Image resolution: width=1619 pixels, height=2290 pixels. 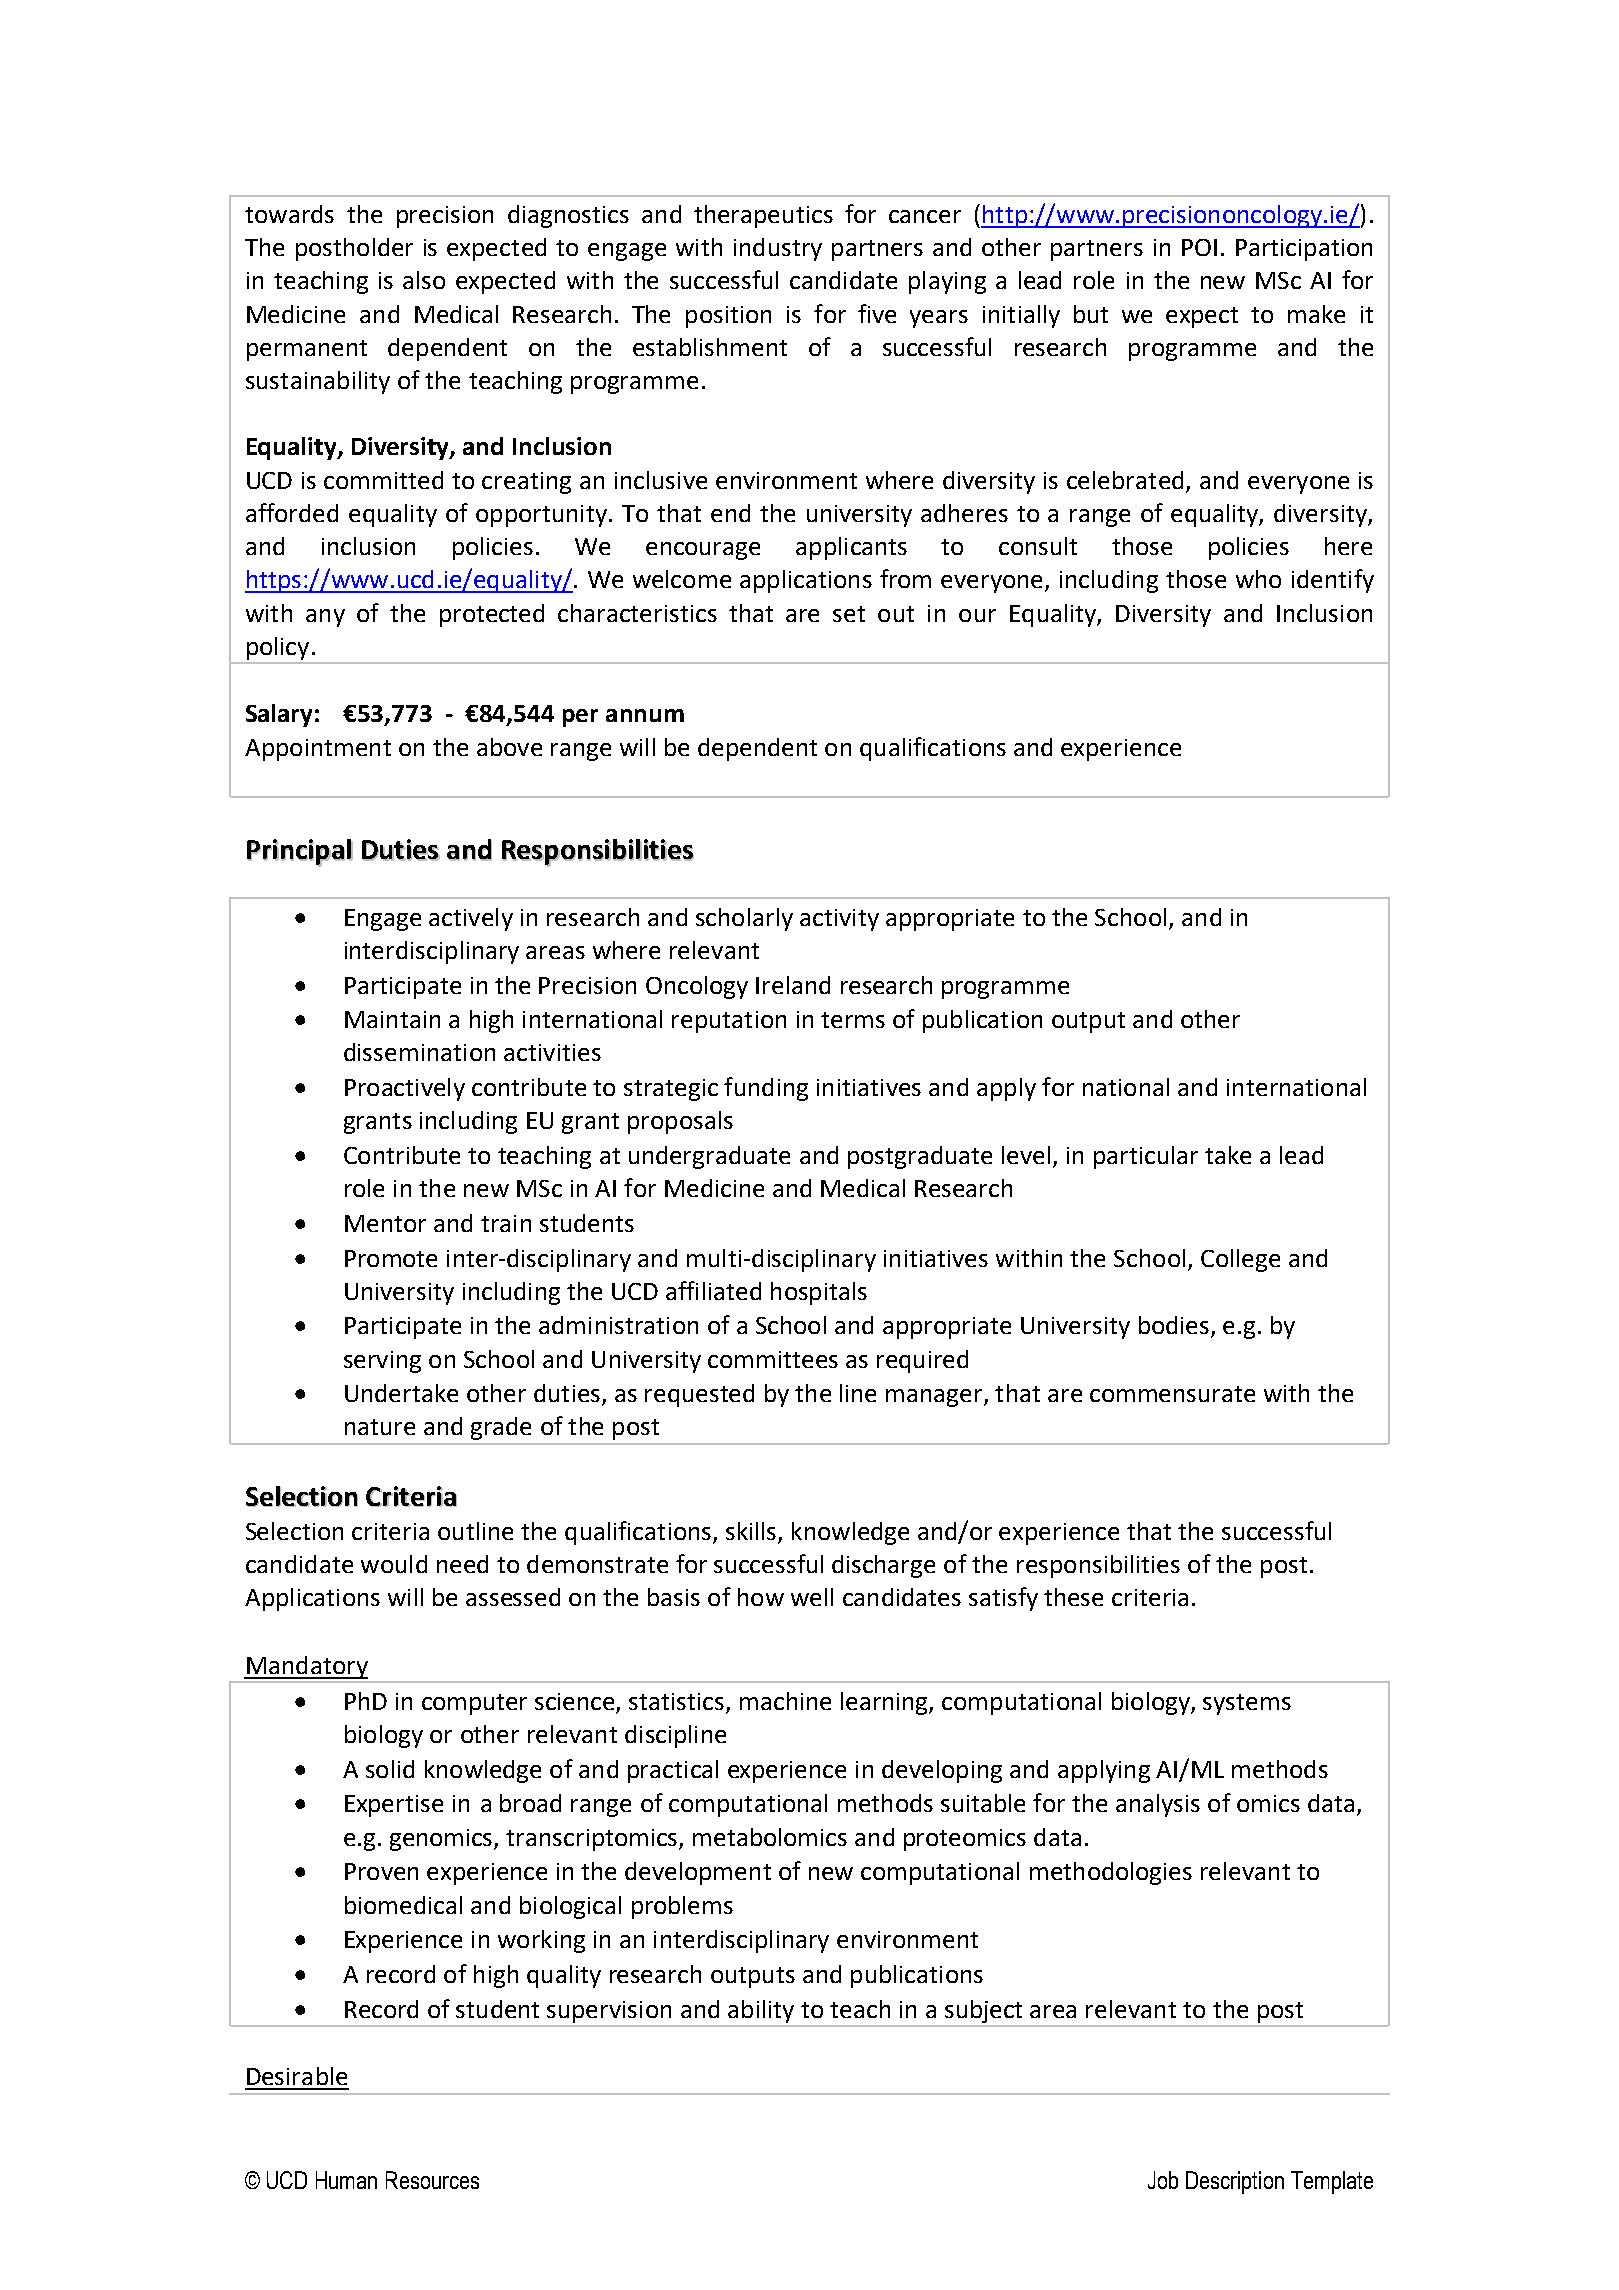 I want to click on Description, so click(x=1235, y=2182).
